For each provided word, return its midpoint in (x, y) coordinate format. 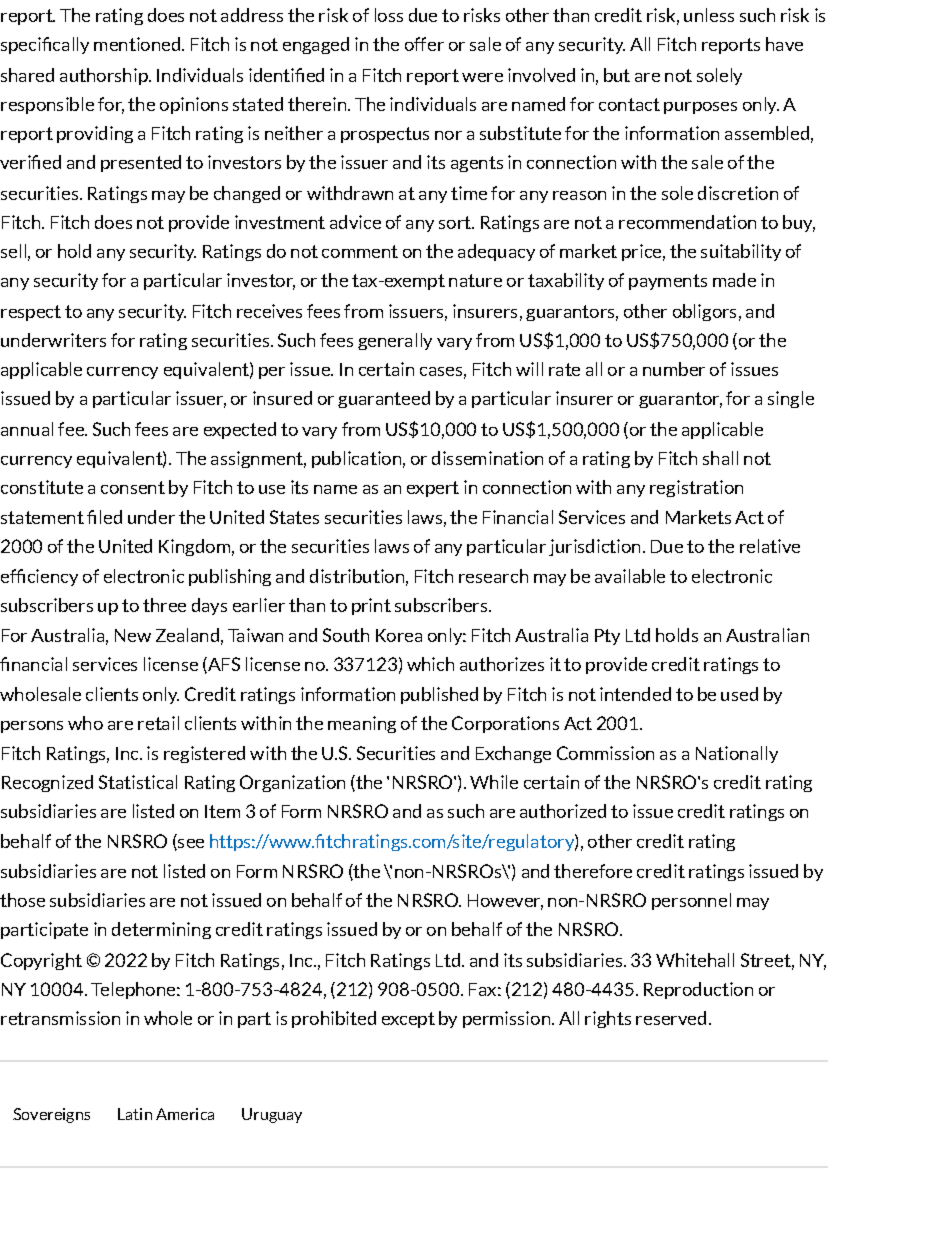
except (408, 1020)
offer (424, 44)
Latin (135, 1114)
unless (709, 15)
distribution (357, 576)
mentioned (137, 44)
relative (770, 546)
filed (104, 517)
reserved (671, 1018)
